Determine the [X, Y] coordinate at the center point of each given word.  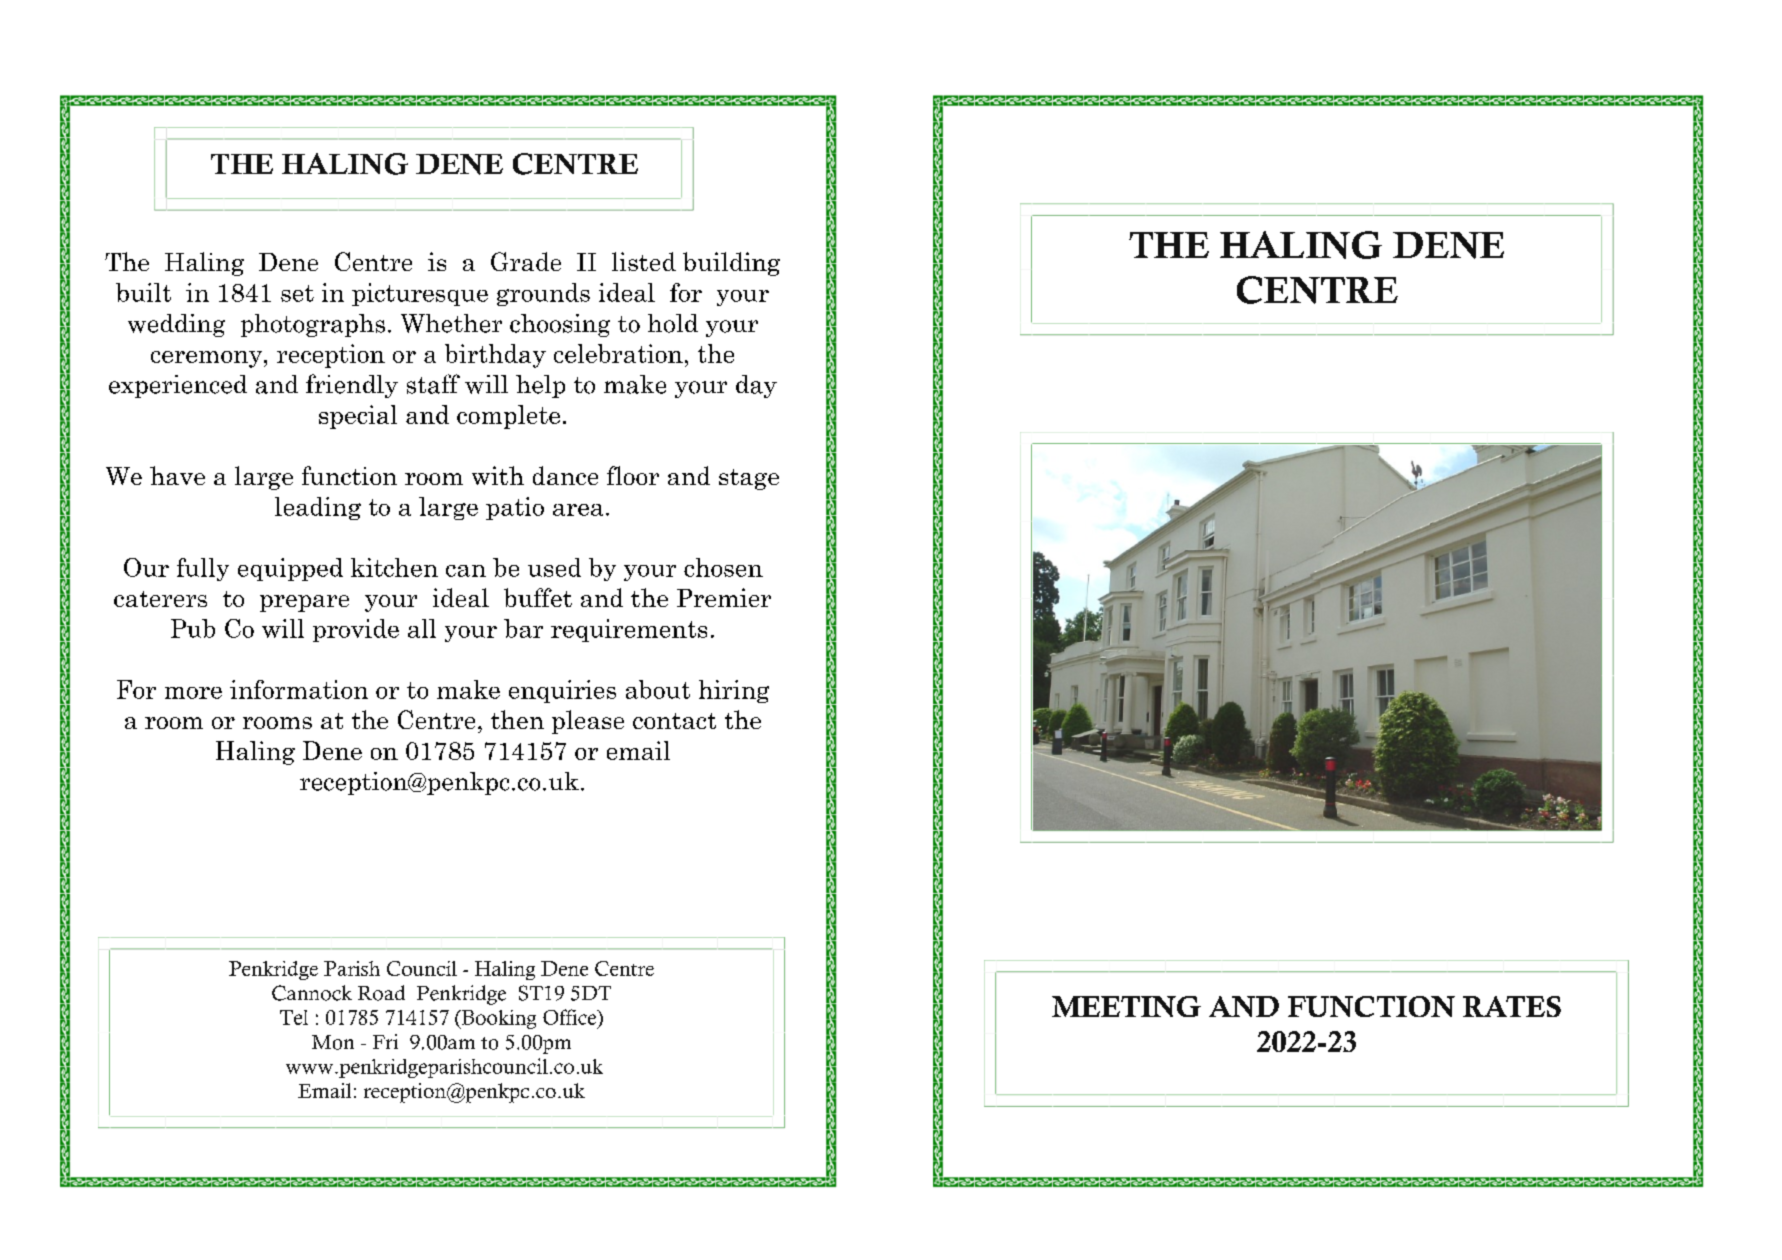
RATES [1512, 1006]
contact [674, 721]
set [297, 293]
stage [749, 479]
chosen [723, 567]
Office [571, 1017]
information [299, 689]
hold [673, 323]
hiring [734, 691]
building [731, 264]
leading [318, 508]
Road [381, 993]
